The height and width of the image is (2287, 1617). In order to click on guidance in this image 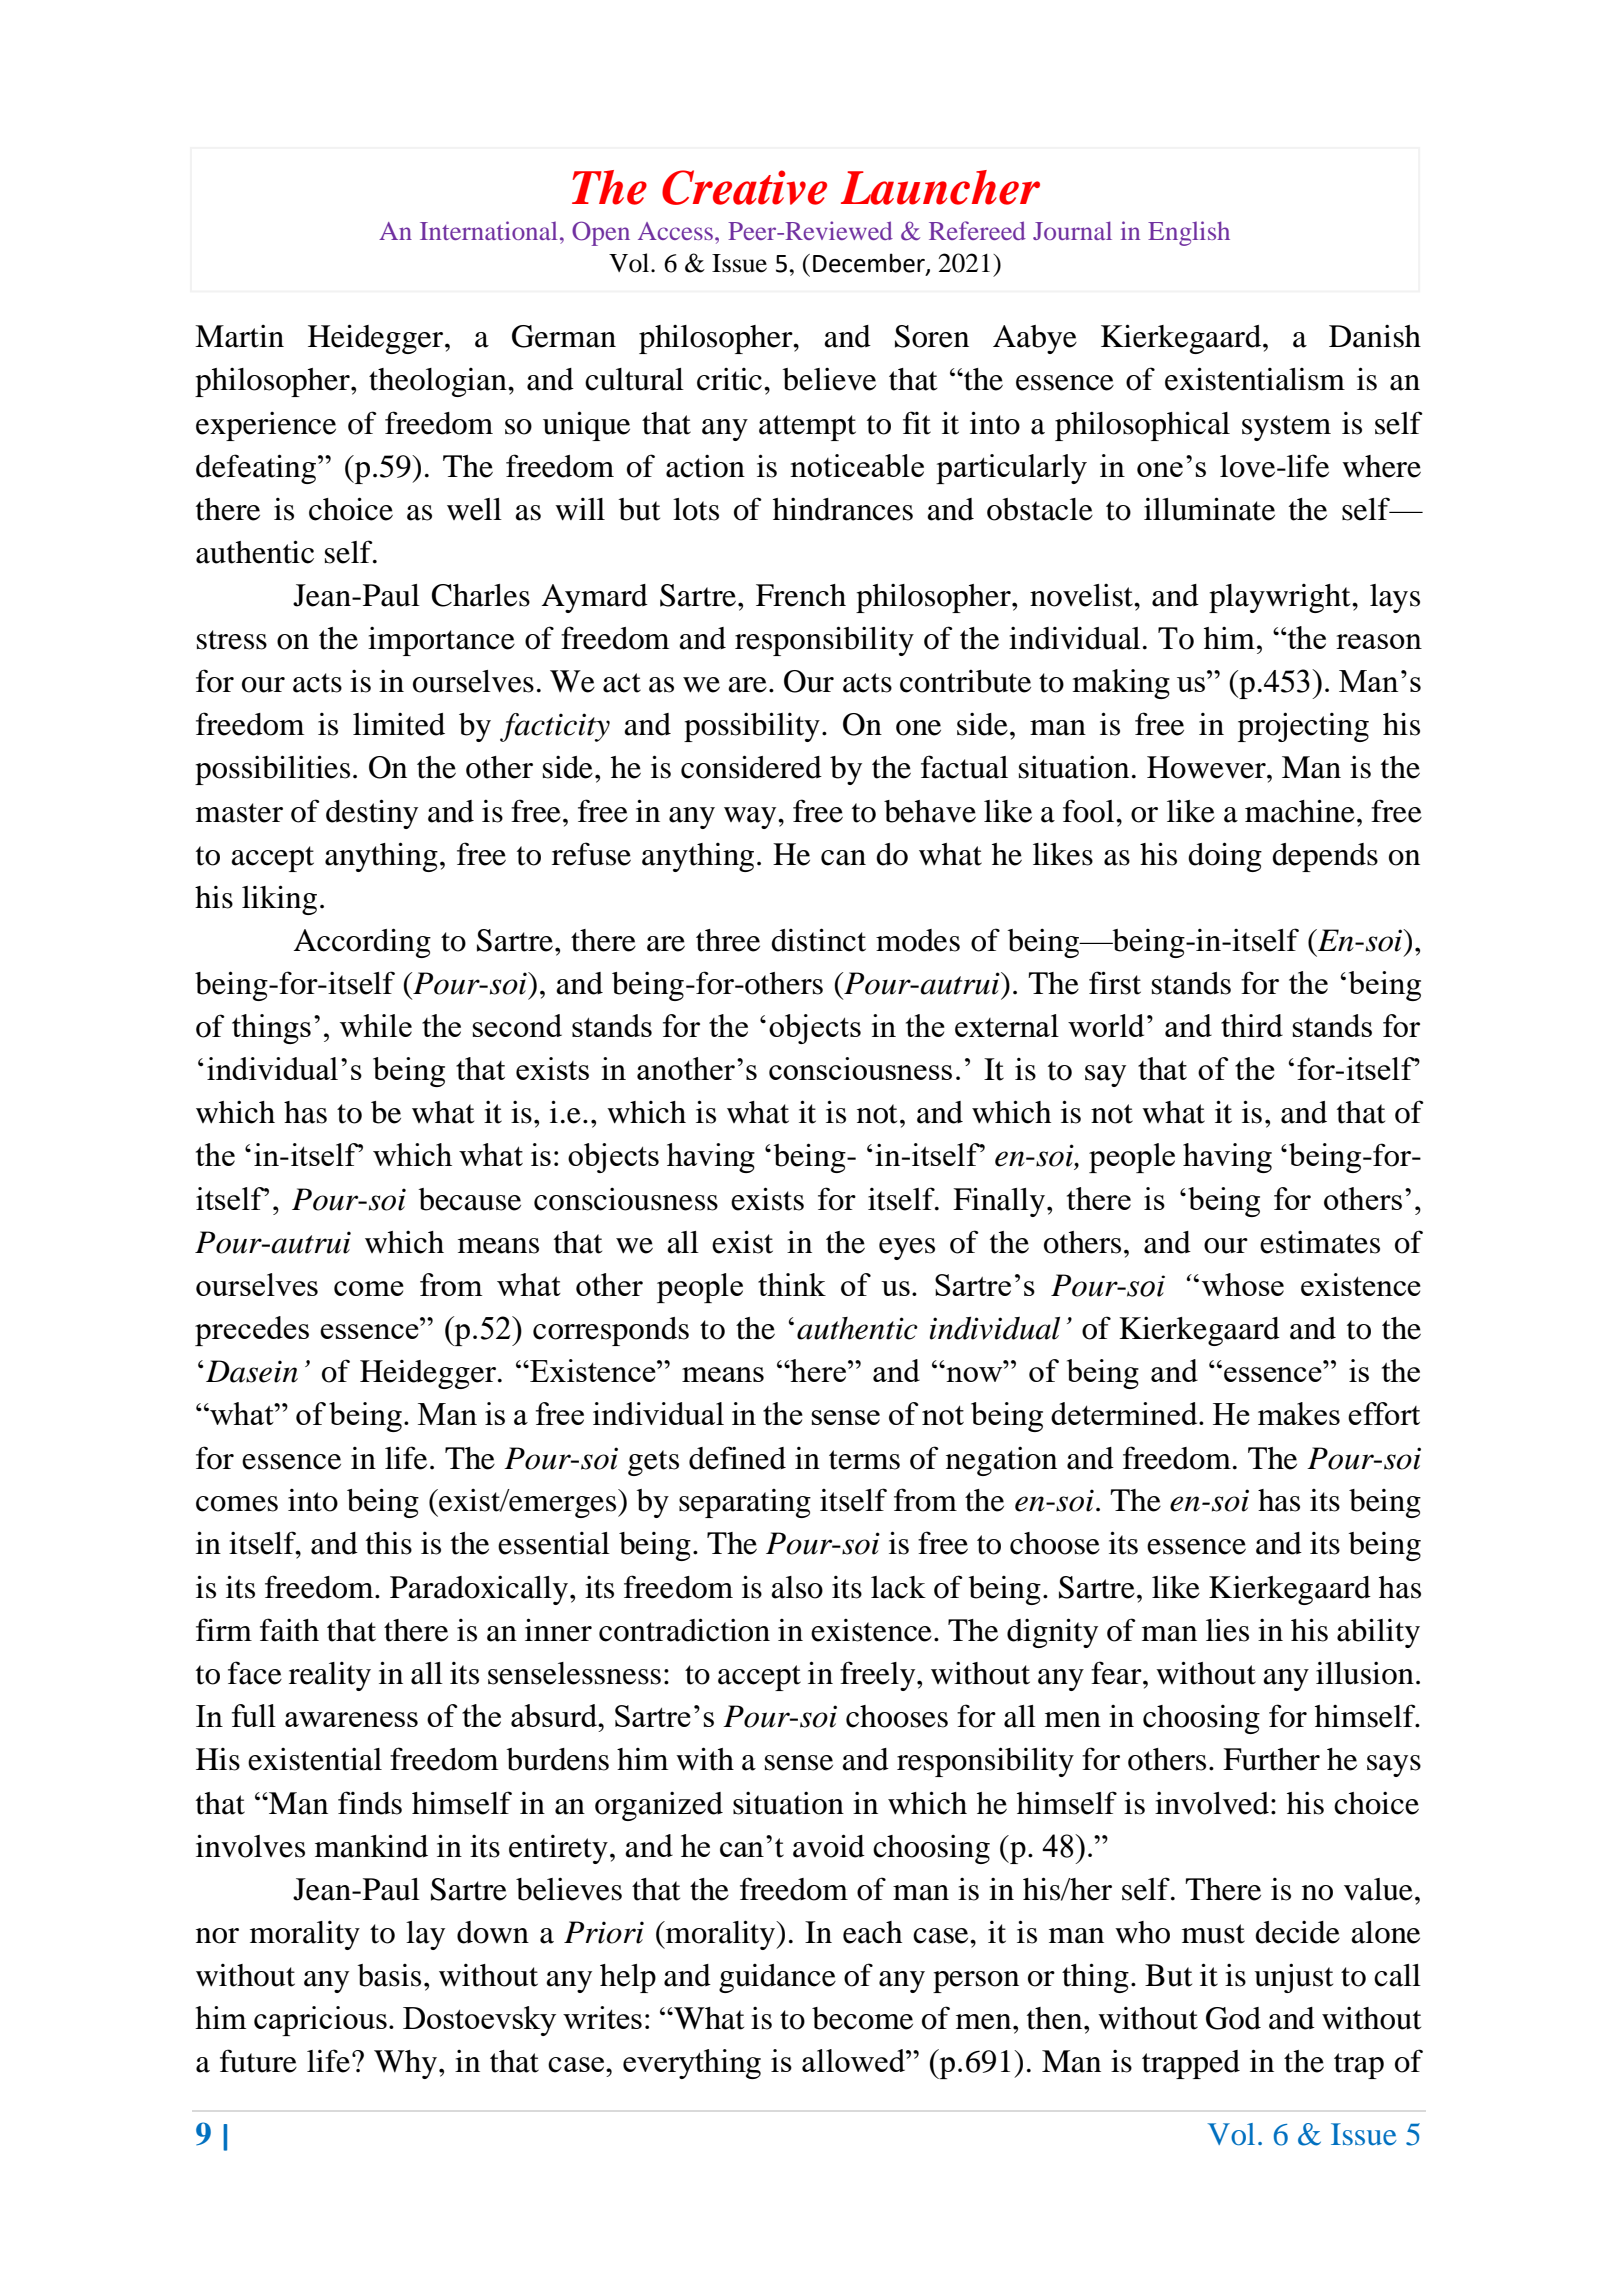, I will do `click(777, 1978)`.
